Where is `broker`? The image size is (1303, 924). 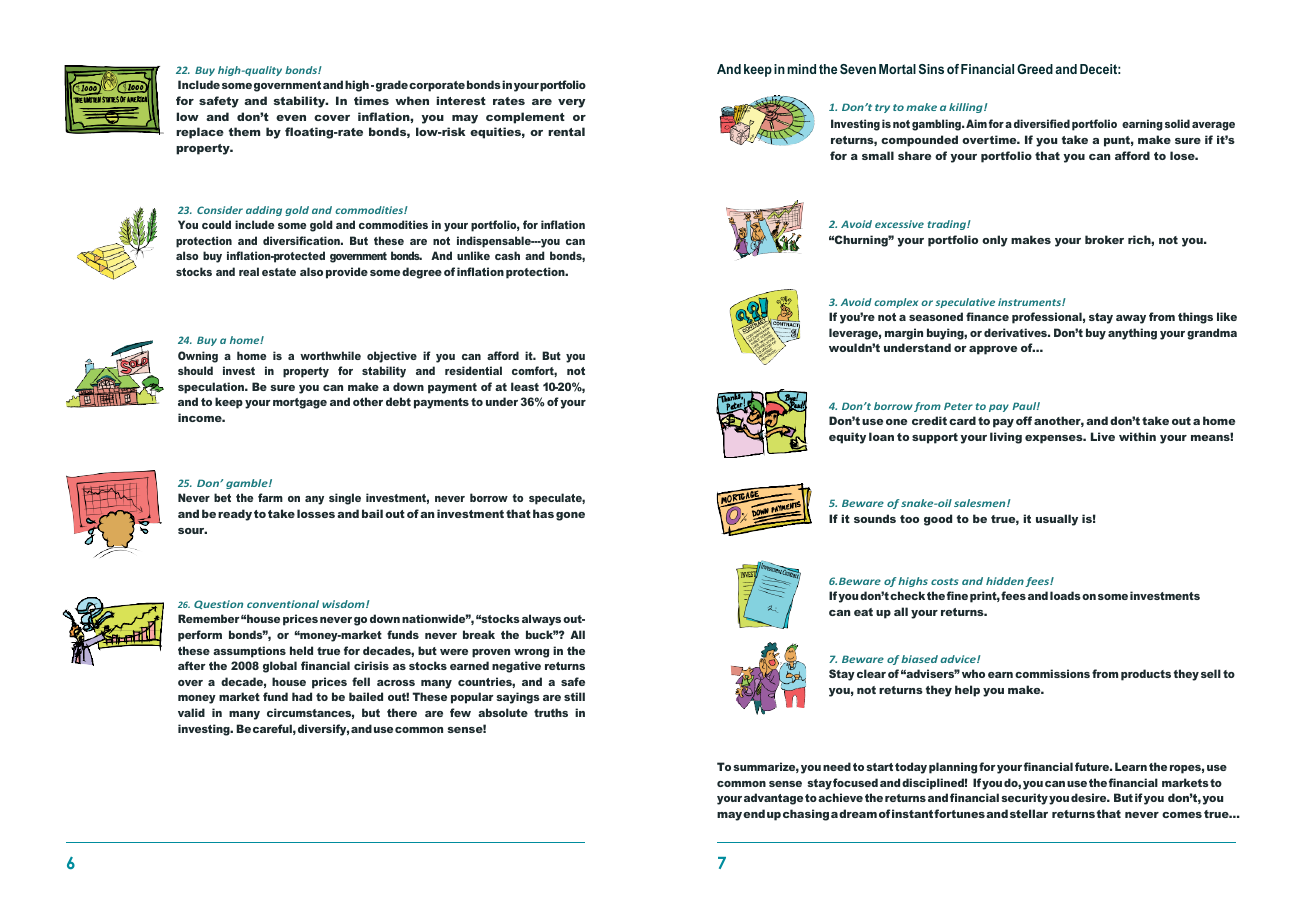
broker is located at coordinates (1104, 239).
